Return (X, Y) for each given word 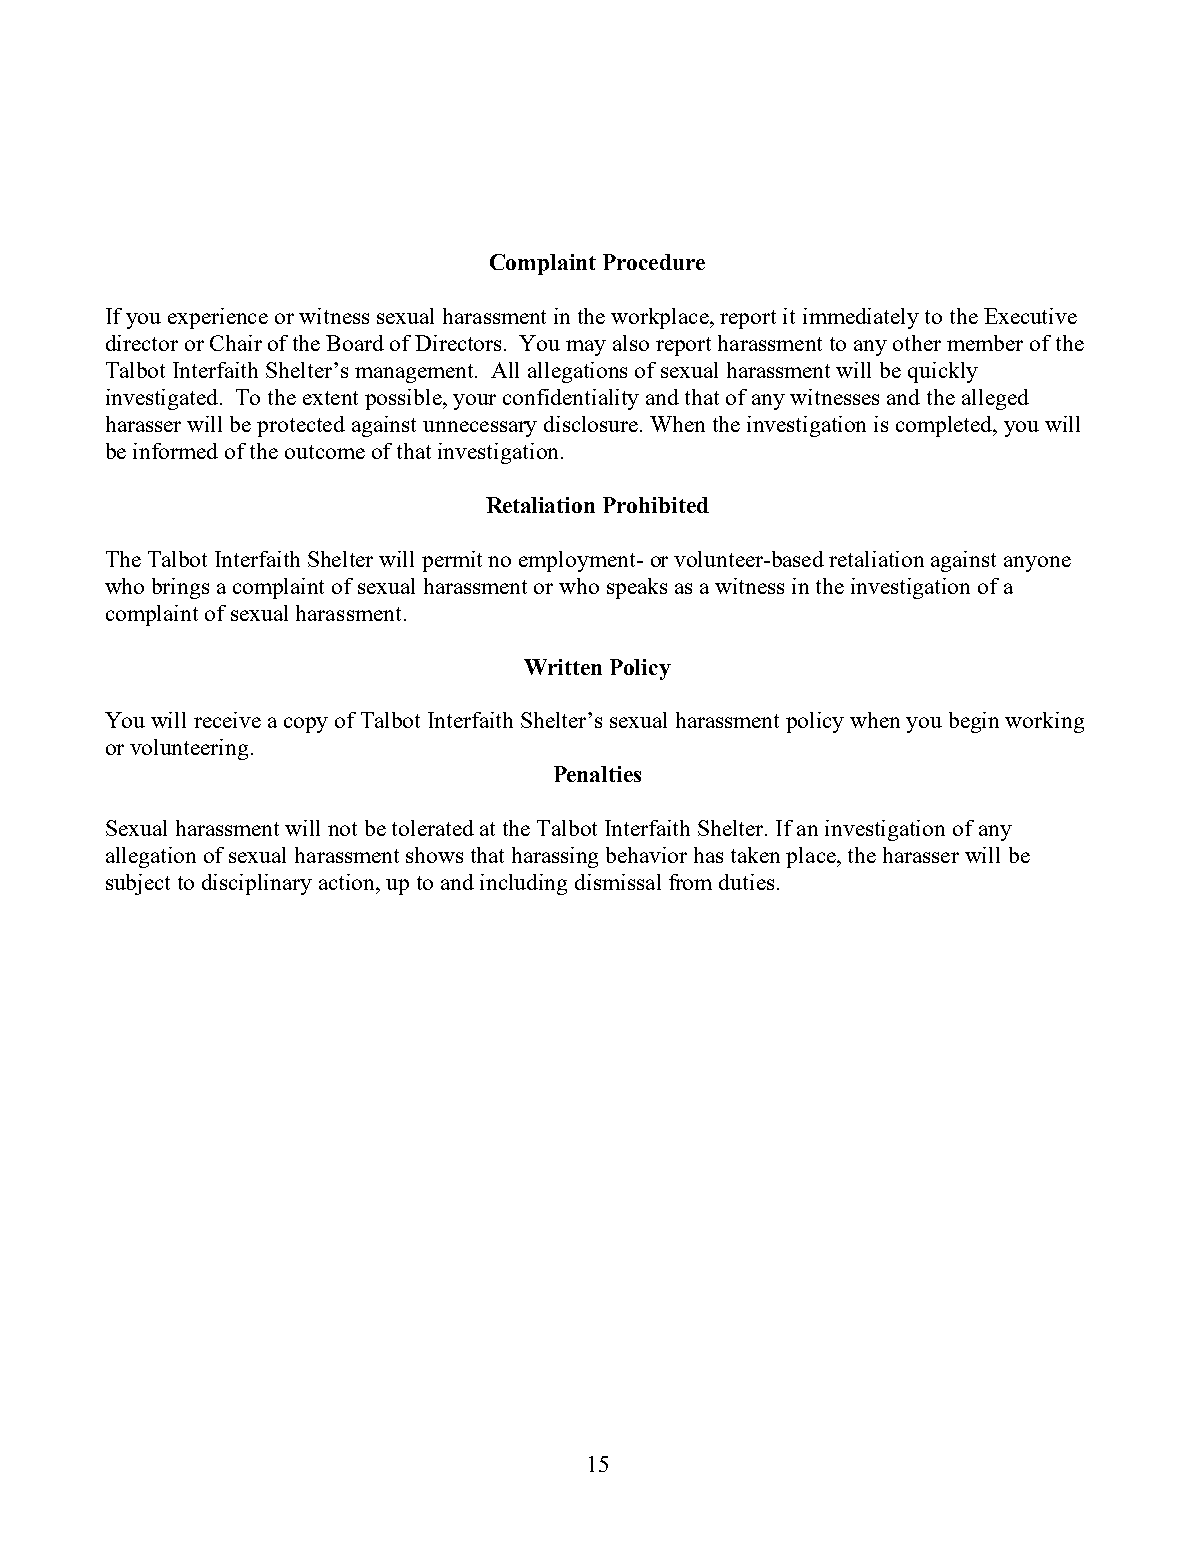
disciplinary (257, 884)
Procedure (654, 262)
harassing (555, 857)
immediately (861, 318)
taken (755, 855)
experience (218, 318)
